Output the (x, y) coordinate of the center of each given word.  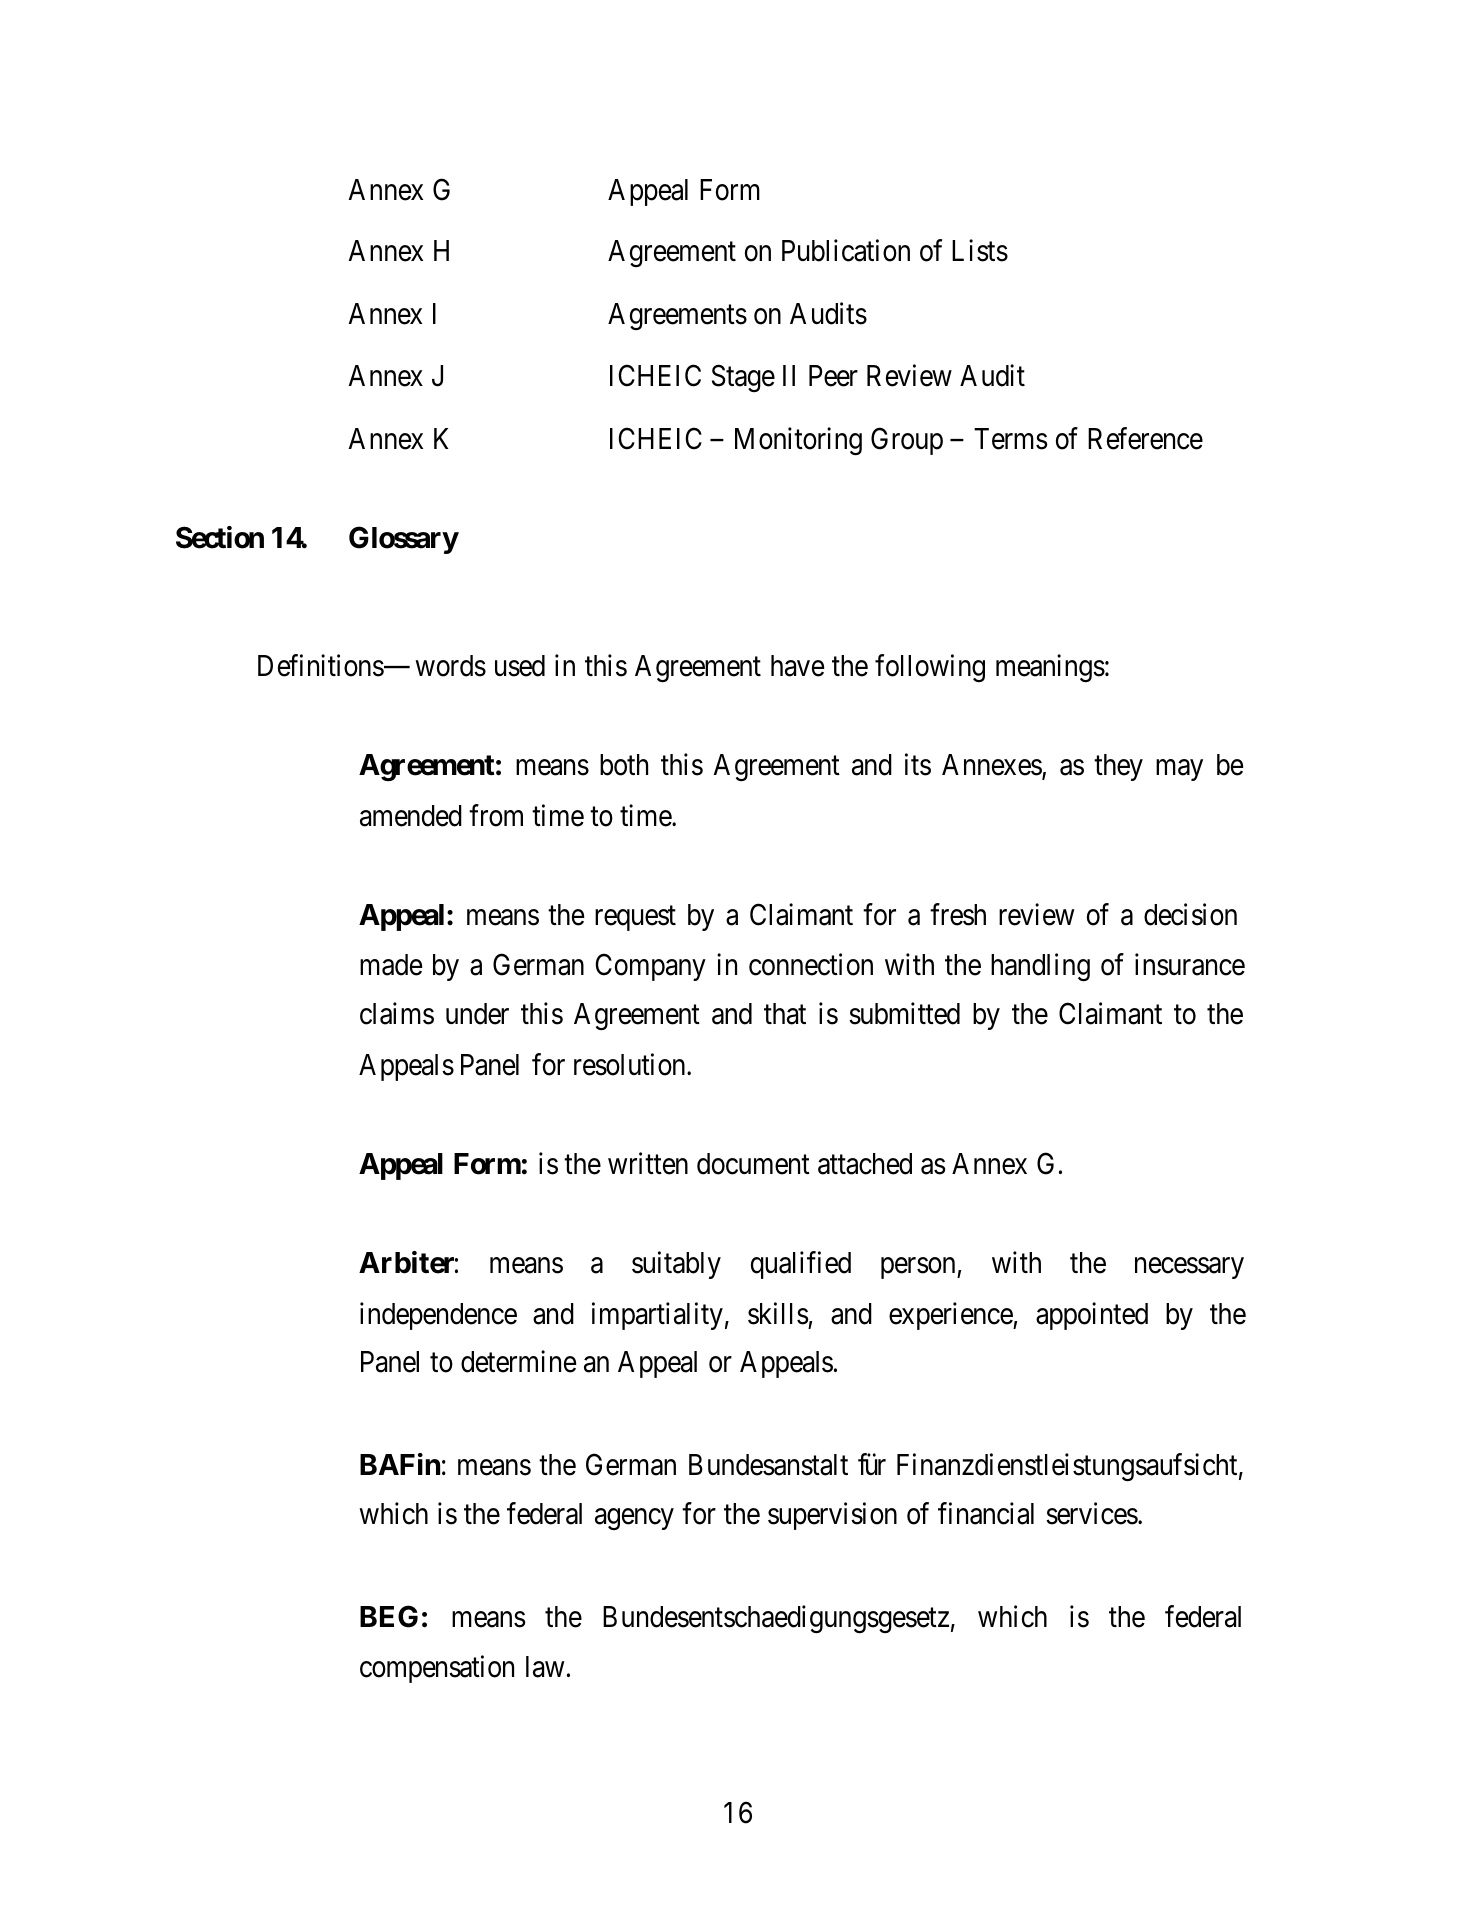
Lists (980, 250)
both (624, 765)
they (1118, 767)
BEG (389, 1616)
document (753, 1164)
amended (411, 816)
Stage (743, 378)
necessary (1189, 1268)
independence (438, 1316)
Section (220, 537)
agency (634, 1519)
